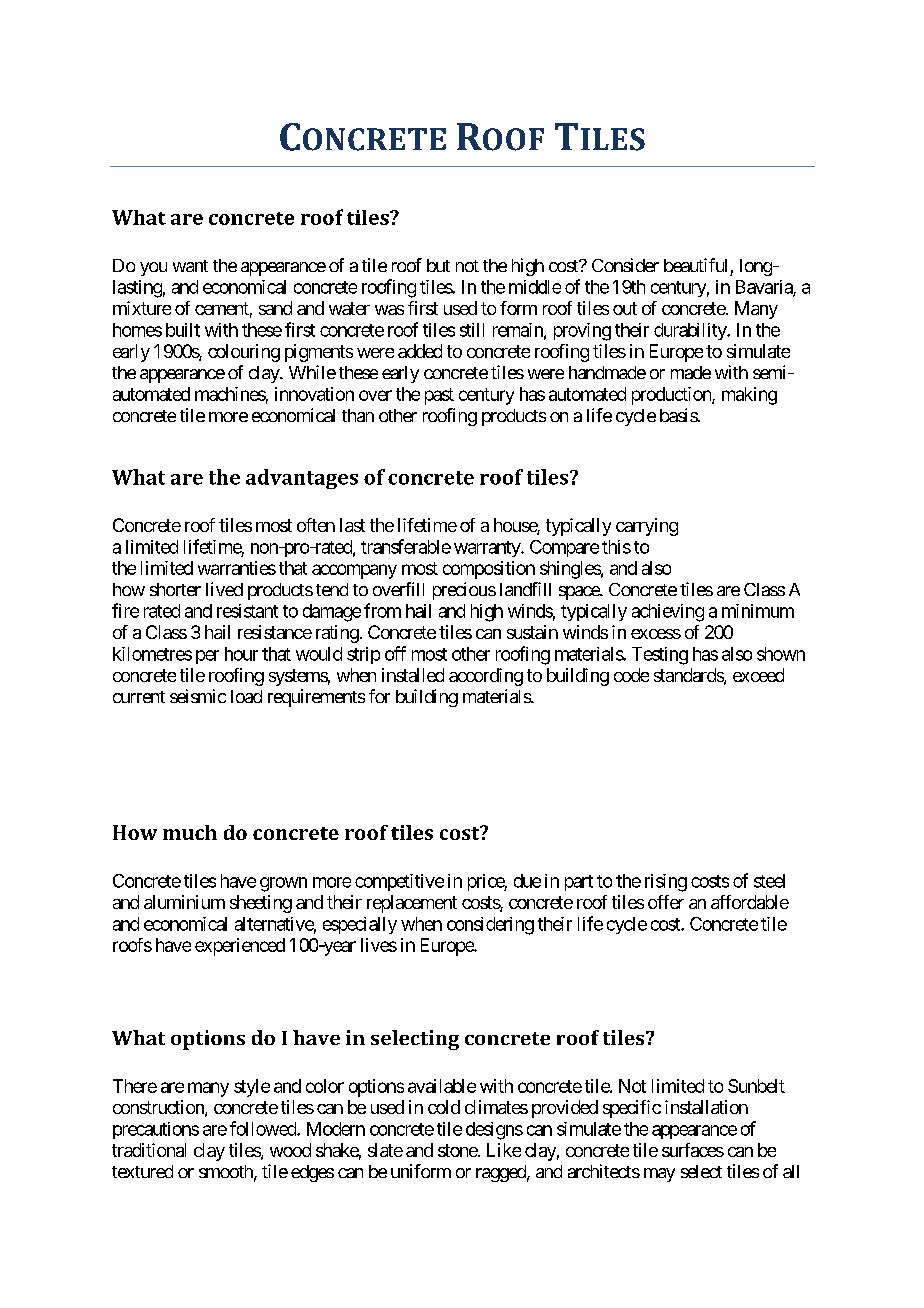 This document has width=924, height=1308. What do you see at coordinates (486, 677) in the document?
I see `according` at bounding box center [486, 677].
